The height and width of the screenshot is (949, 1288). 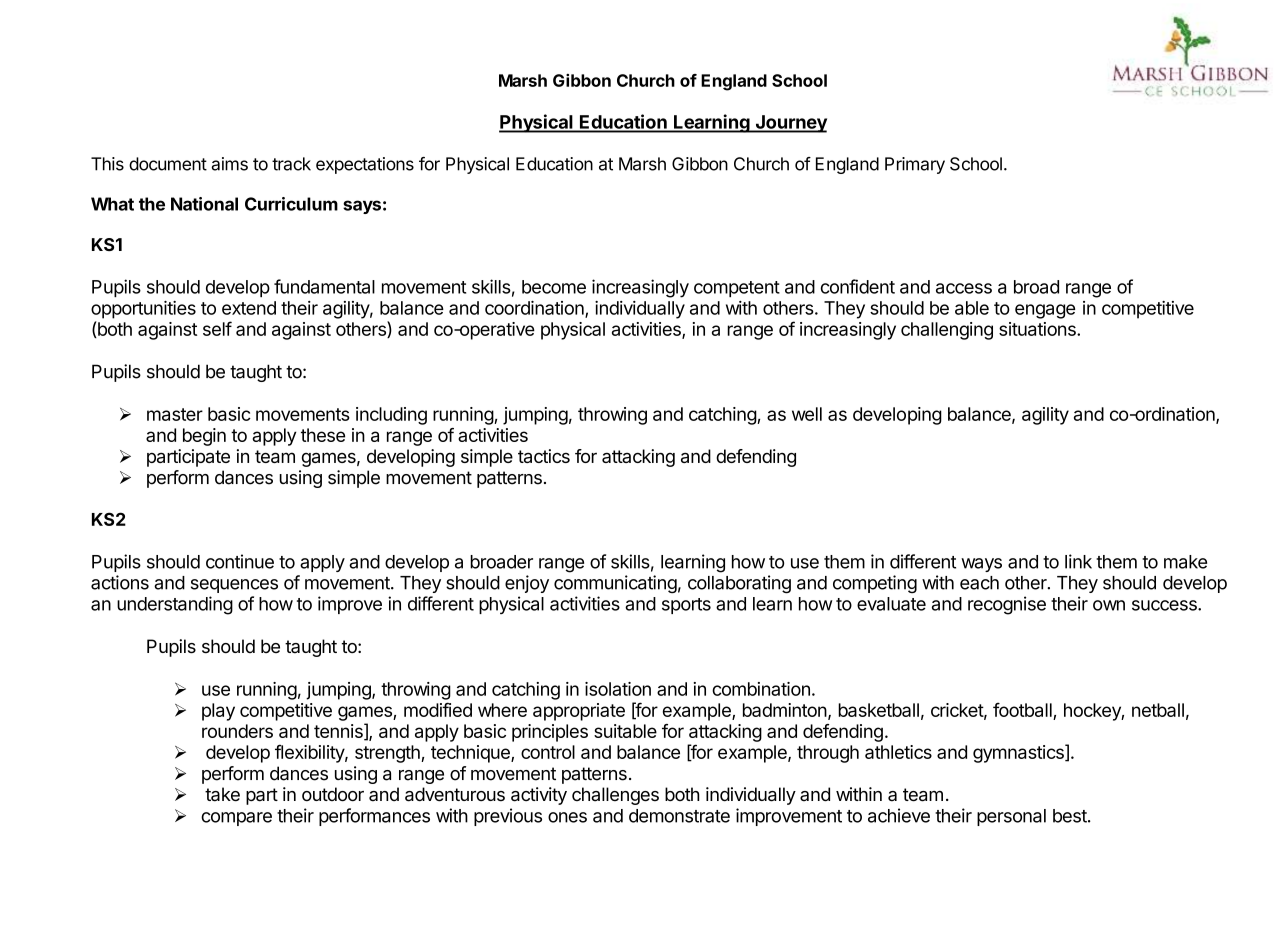 I want to click on link, so click(x=1078, y=561).
